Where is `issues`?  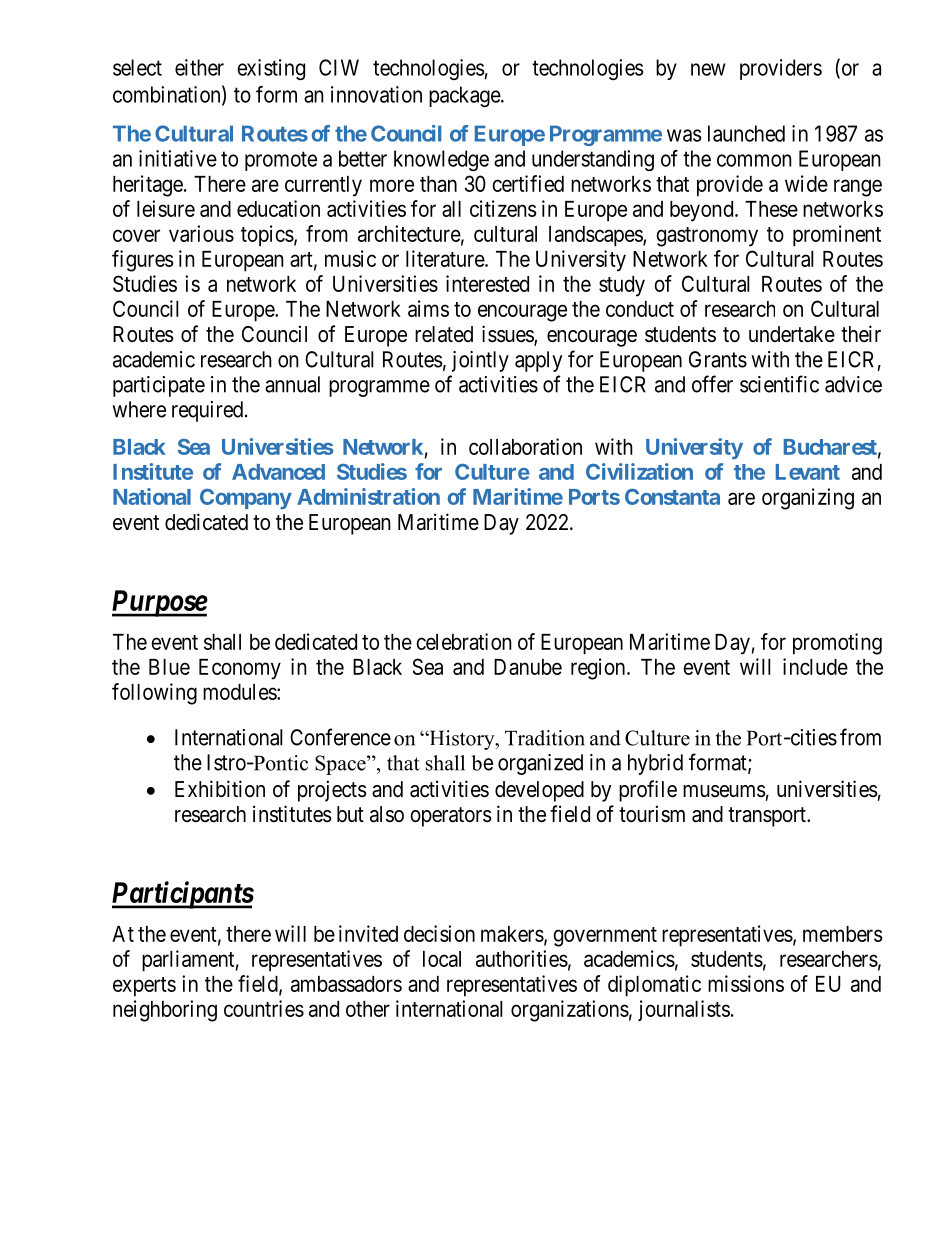 issues is located at coordinates (508, 335).
